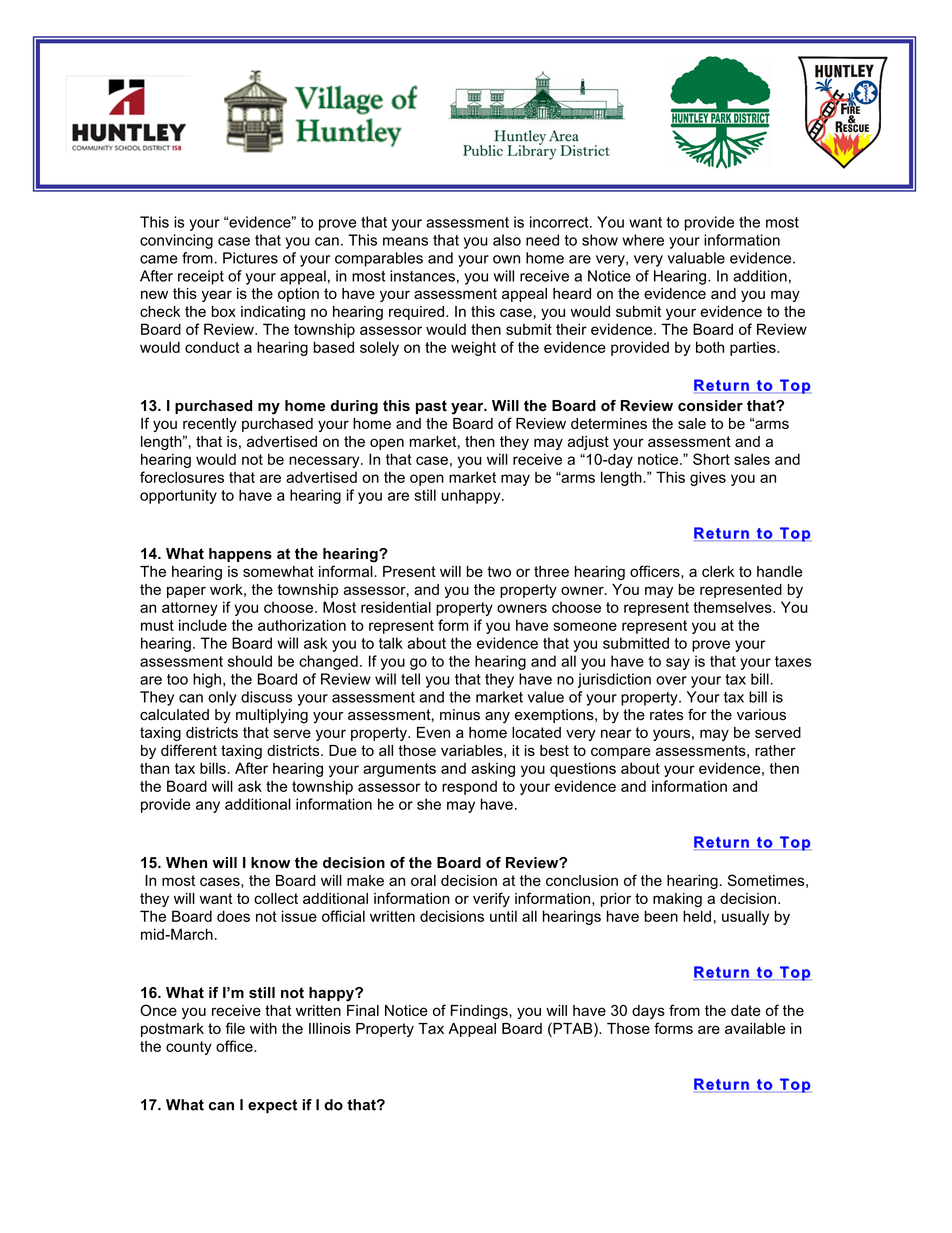  Describe the element at coordinates (697, 916) in the page. I see `held` at that location.
